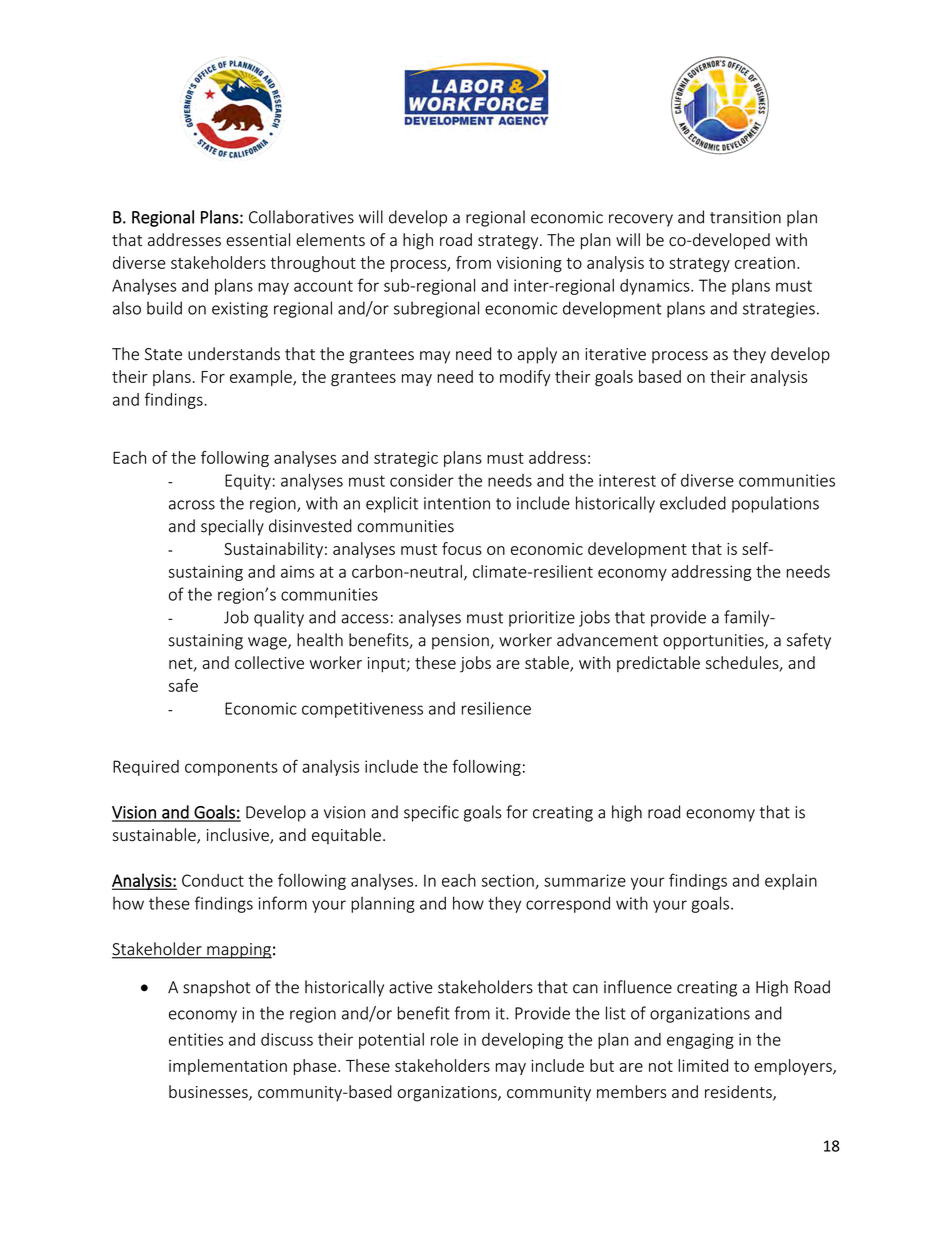  I want to click on transition, so click(745, 217).
